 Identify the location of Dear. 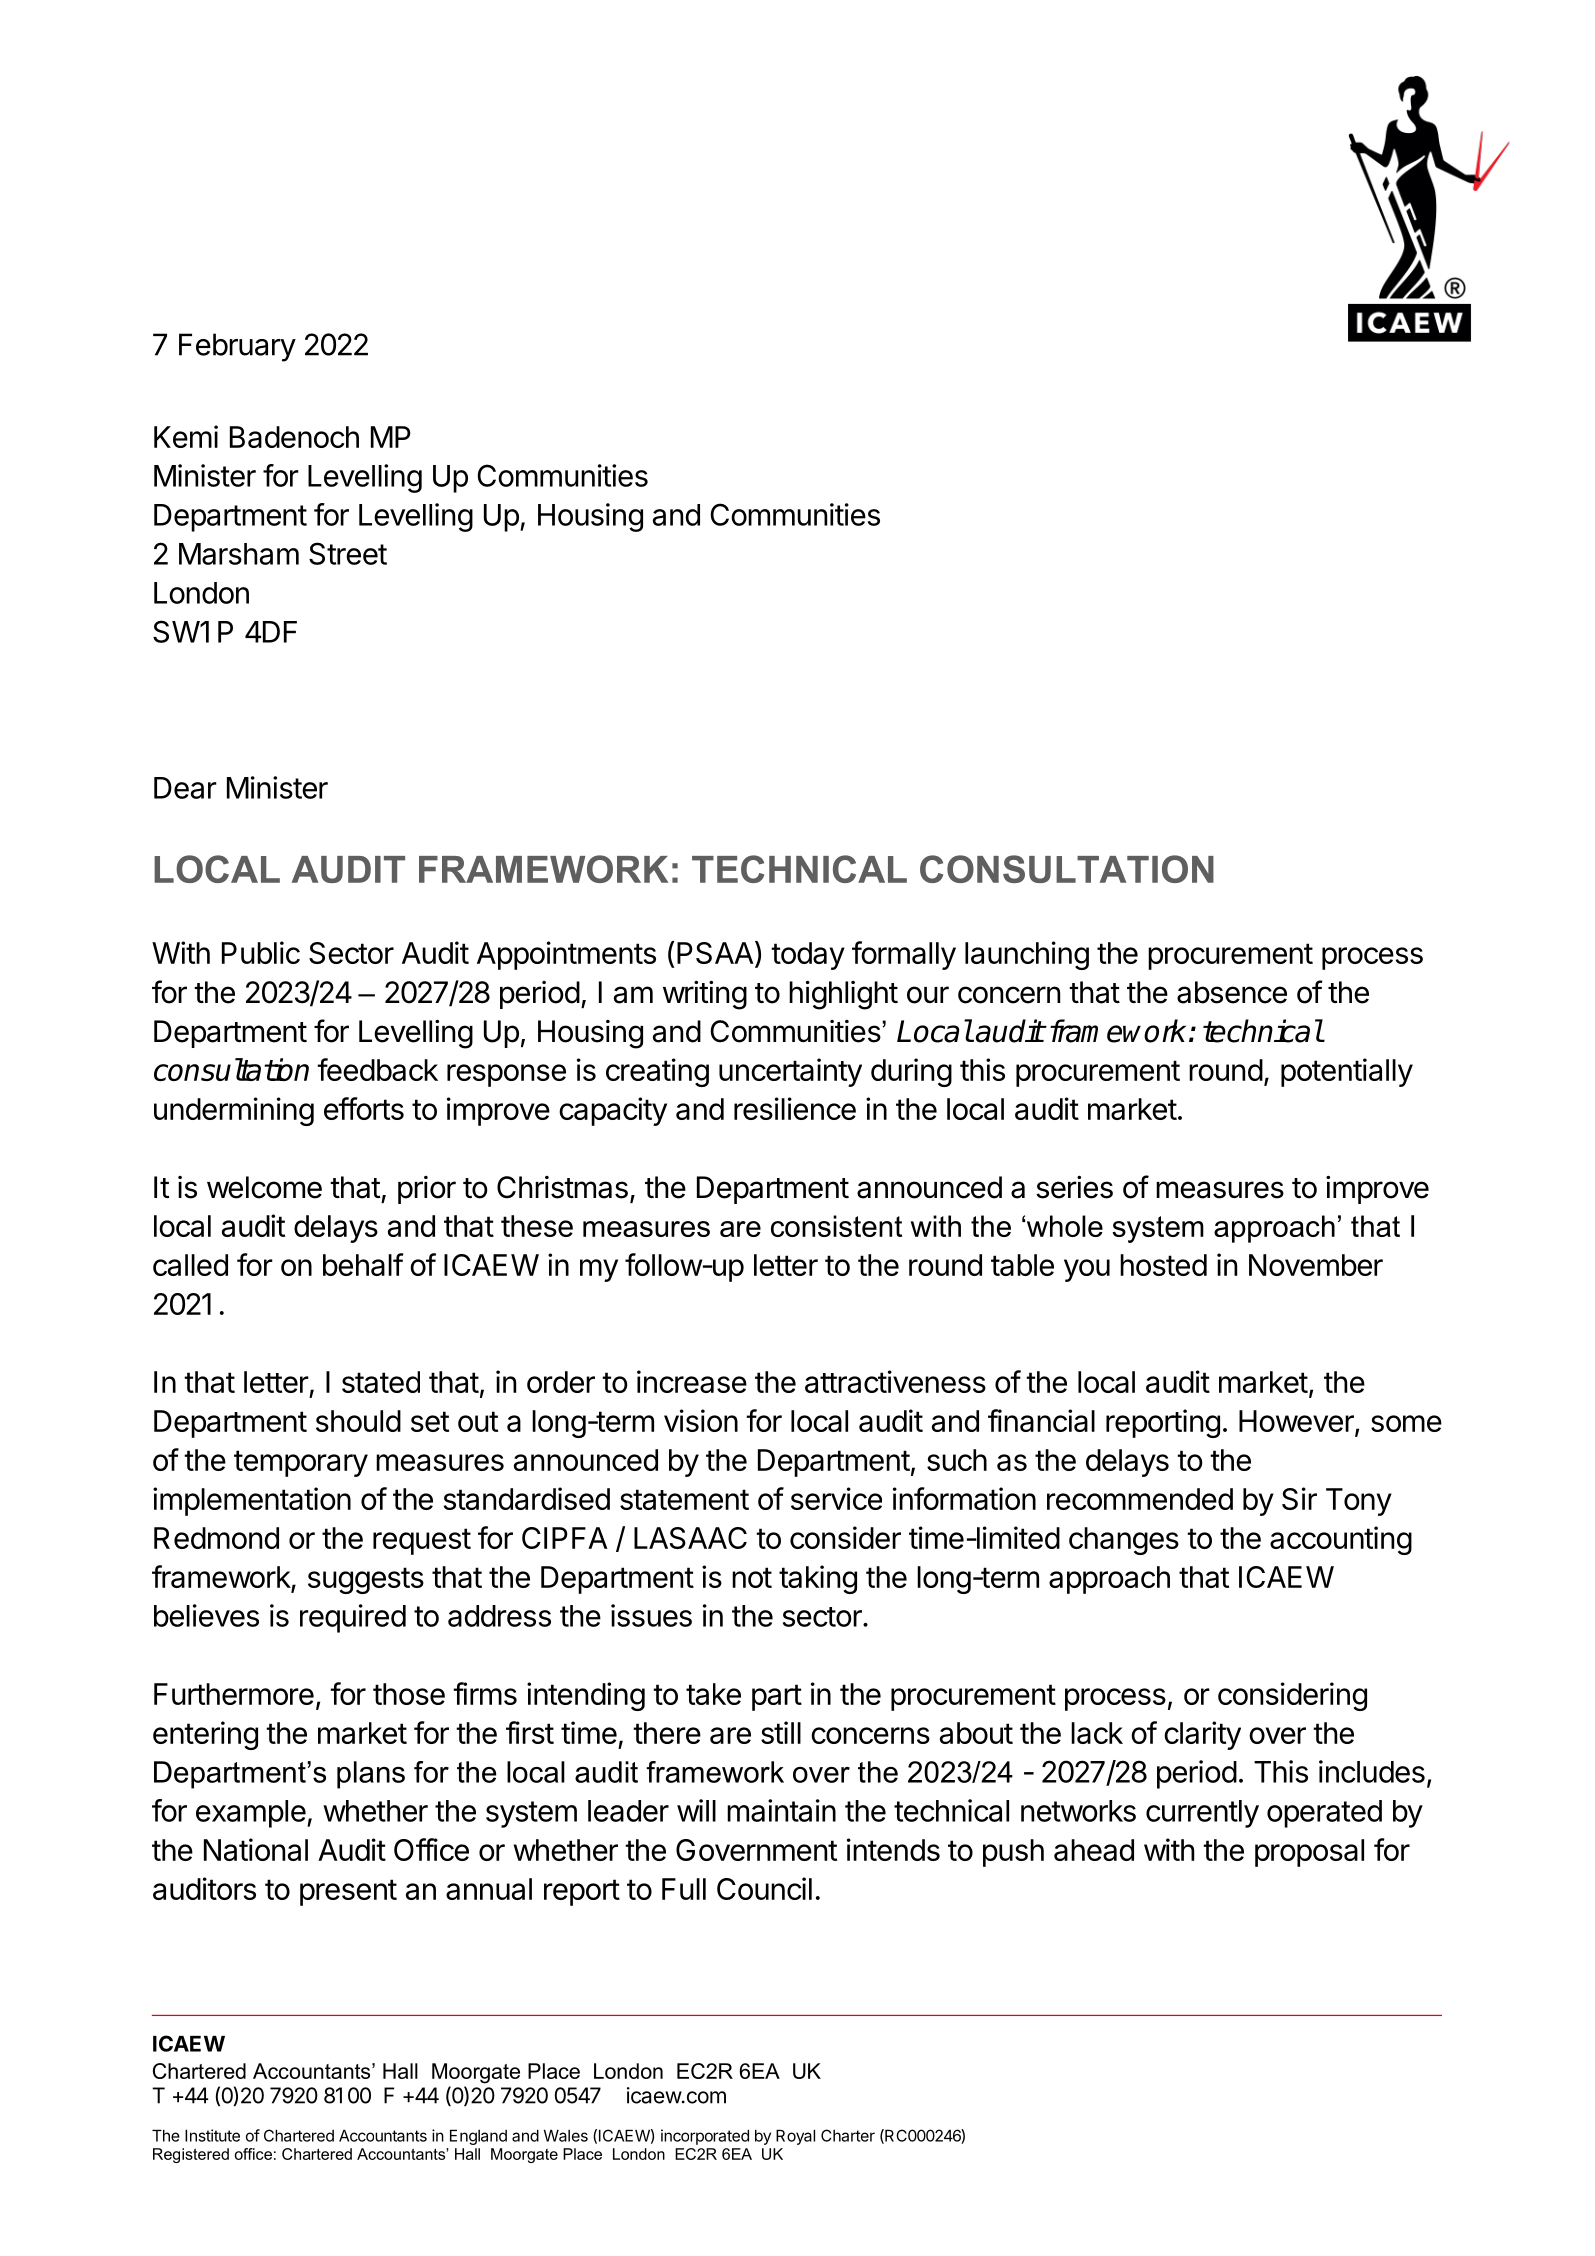
(185, 788).
